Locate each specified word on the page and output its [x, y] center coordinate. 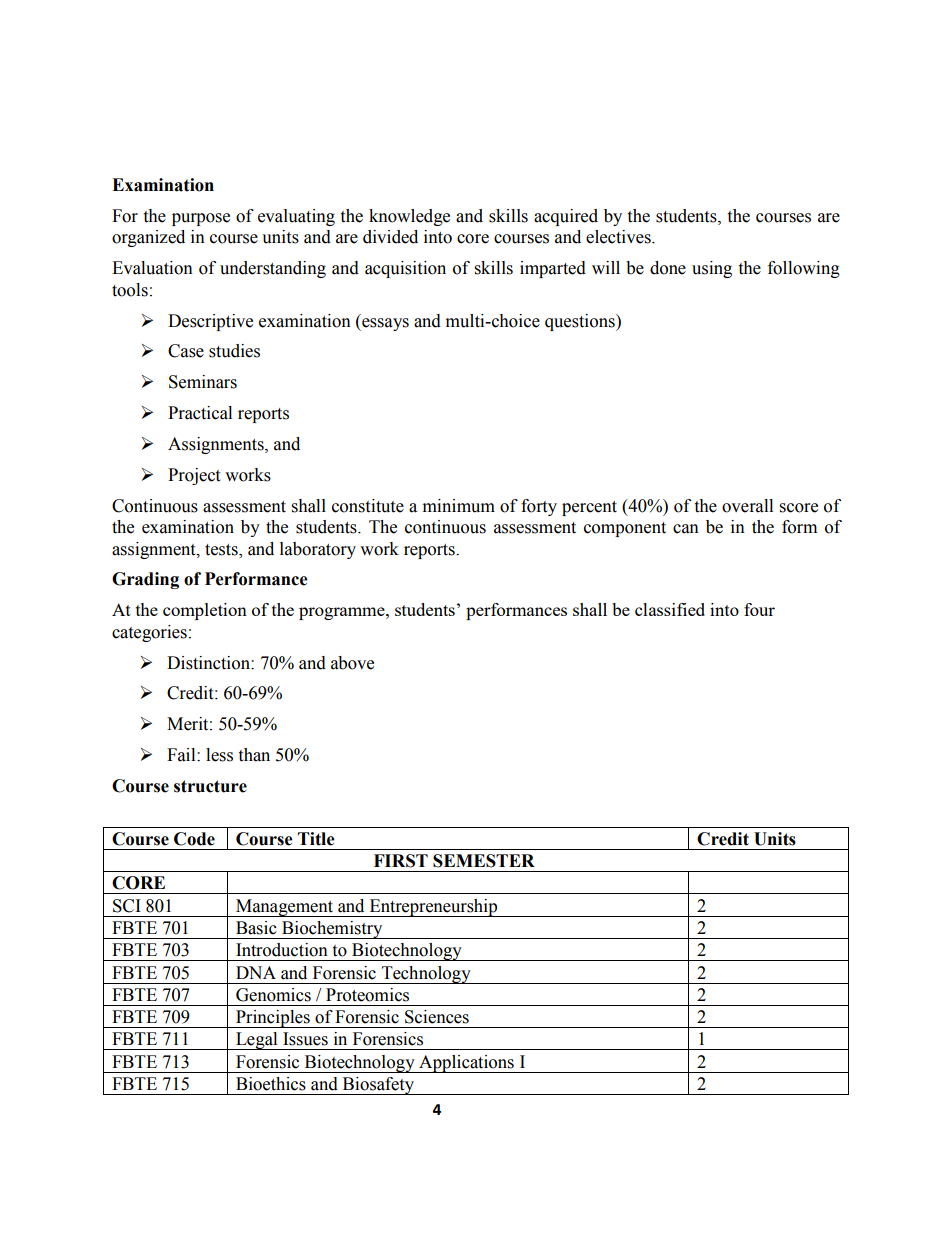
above [352, 663]
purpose [201, 219]
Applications [466, 1064]
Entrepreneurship [433, 908]
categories [149, 633]
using [712, 269]
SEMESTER [484, 861]
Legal [257, 1041]
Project [194, 476]
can [686, 529]
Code [194, 839]
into [438, 237]
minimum [459, 506]
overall [747, 506]
